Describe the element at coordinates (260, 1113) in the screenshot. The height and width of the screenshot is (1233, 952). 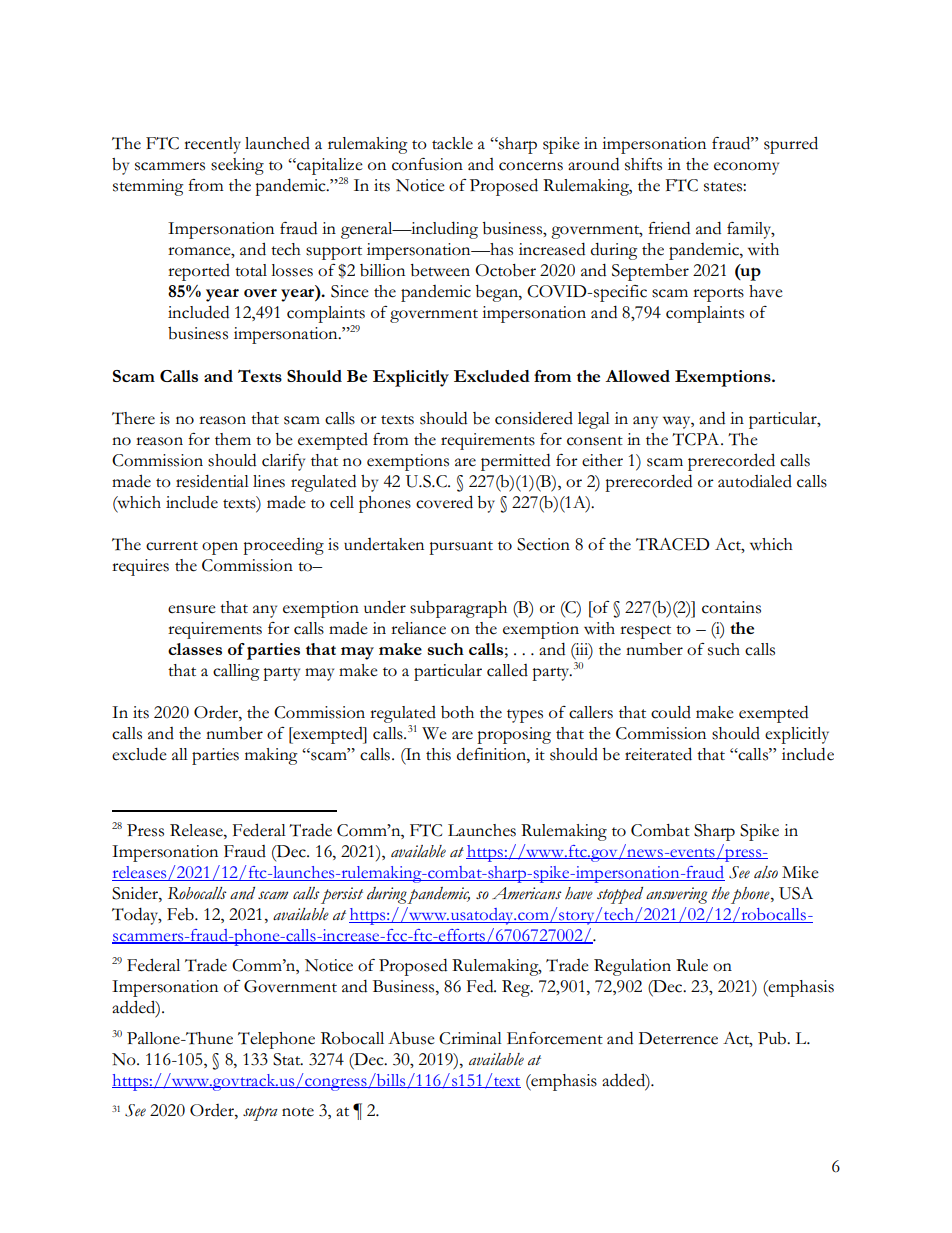
I see `supra` at that location.
